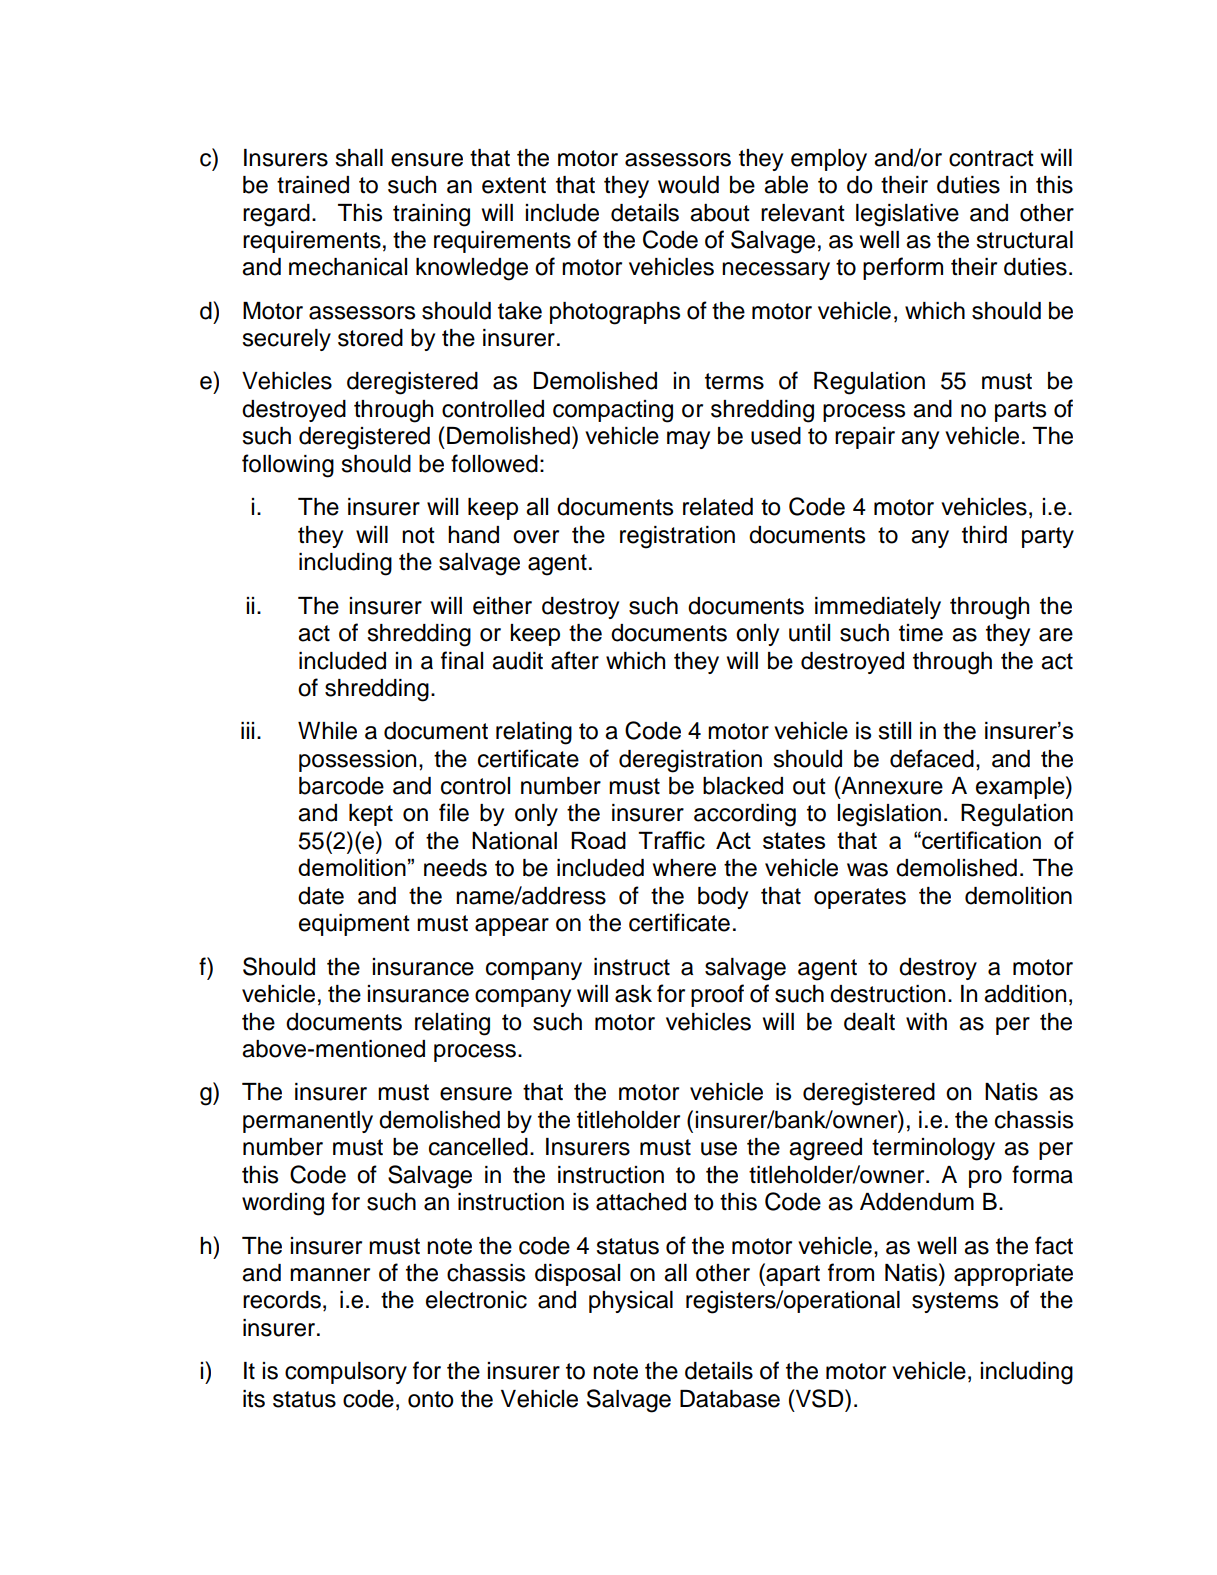 This page has height=1575, width=1217. I want to click on would, so click(688, 185).
